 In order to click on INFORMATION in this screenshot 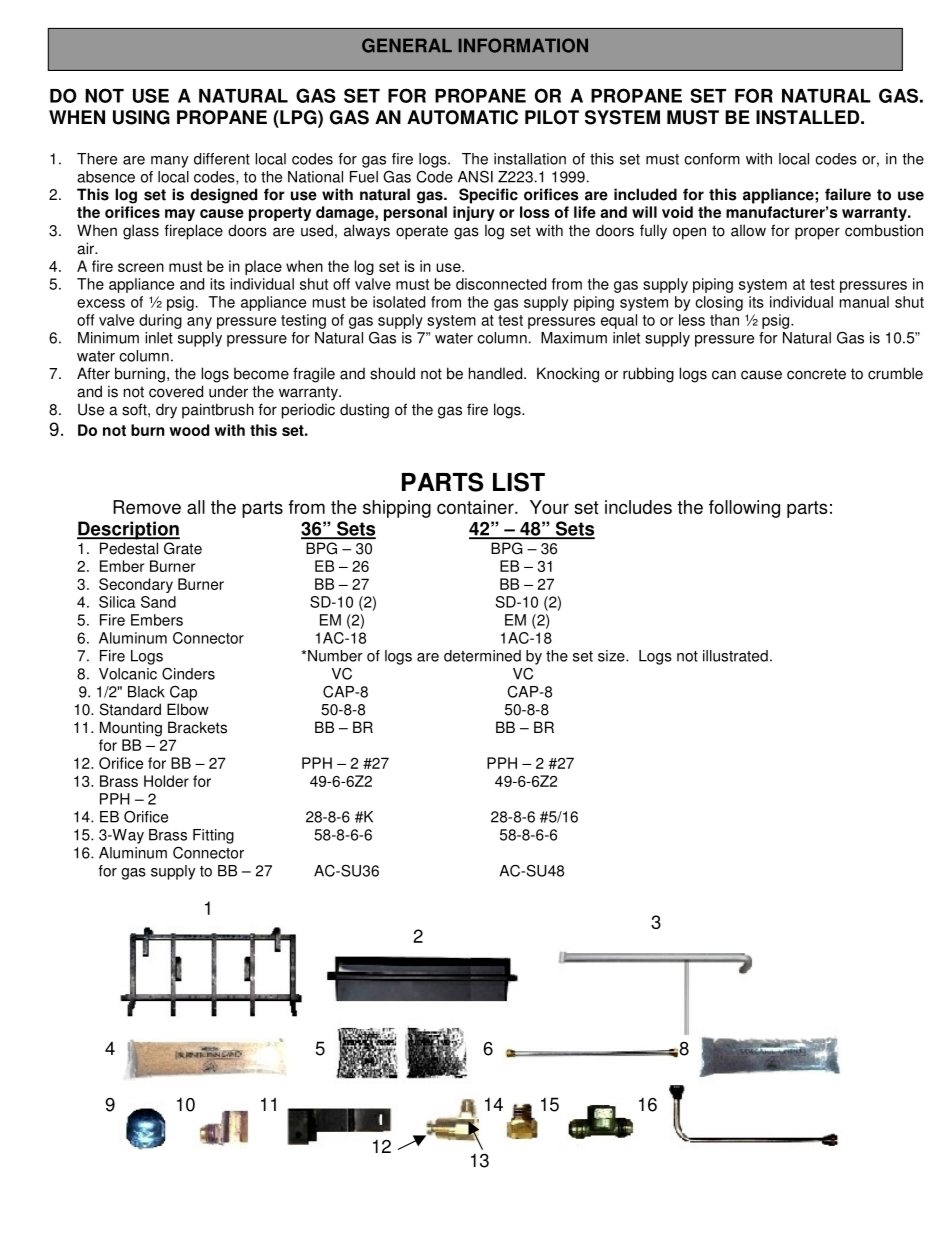, I will do `click(523, 45)`.
